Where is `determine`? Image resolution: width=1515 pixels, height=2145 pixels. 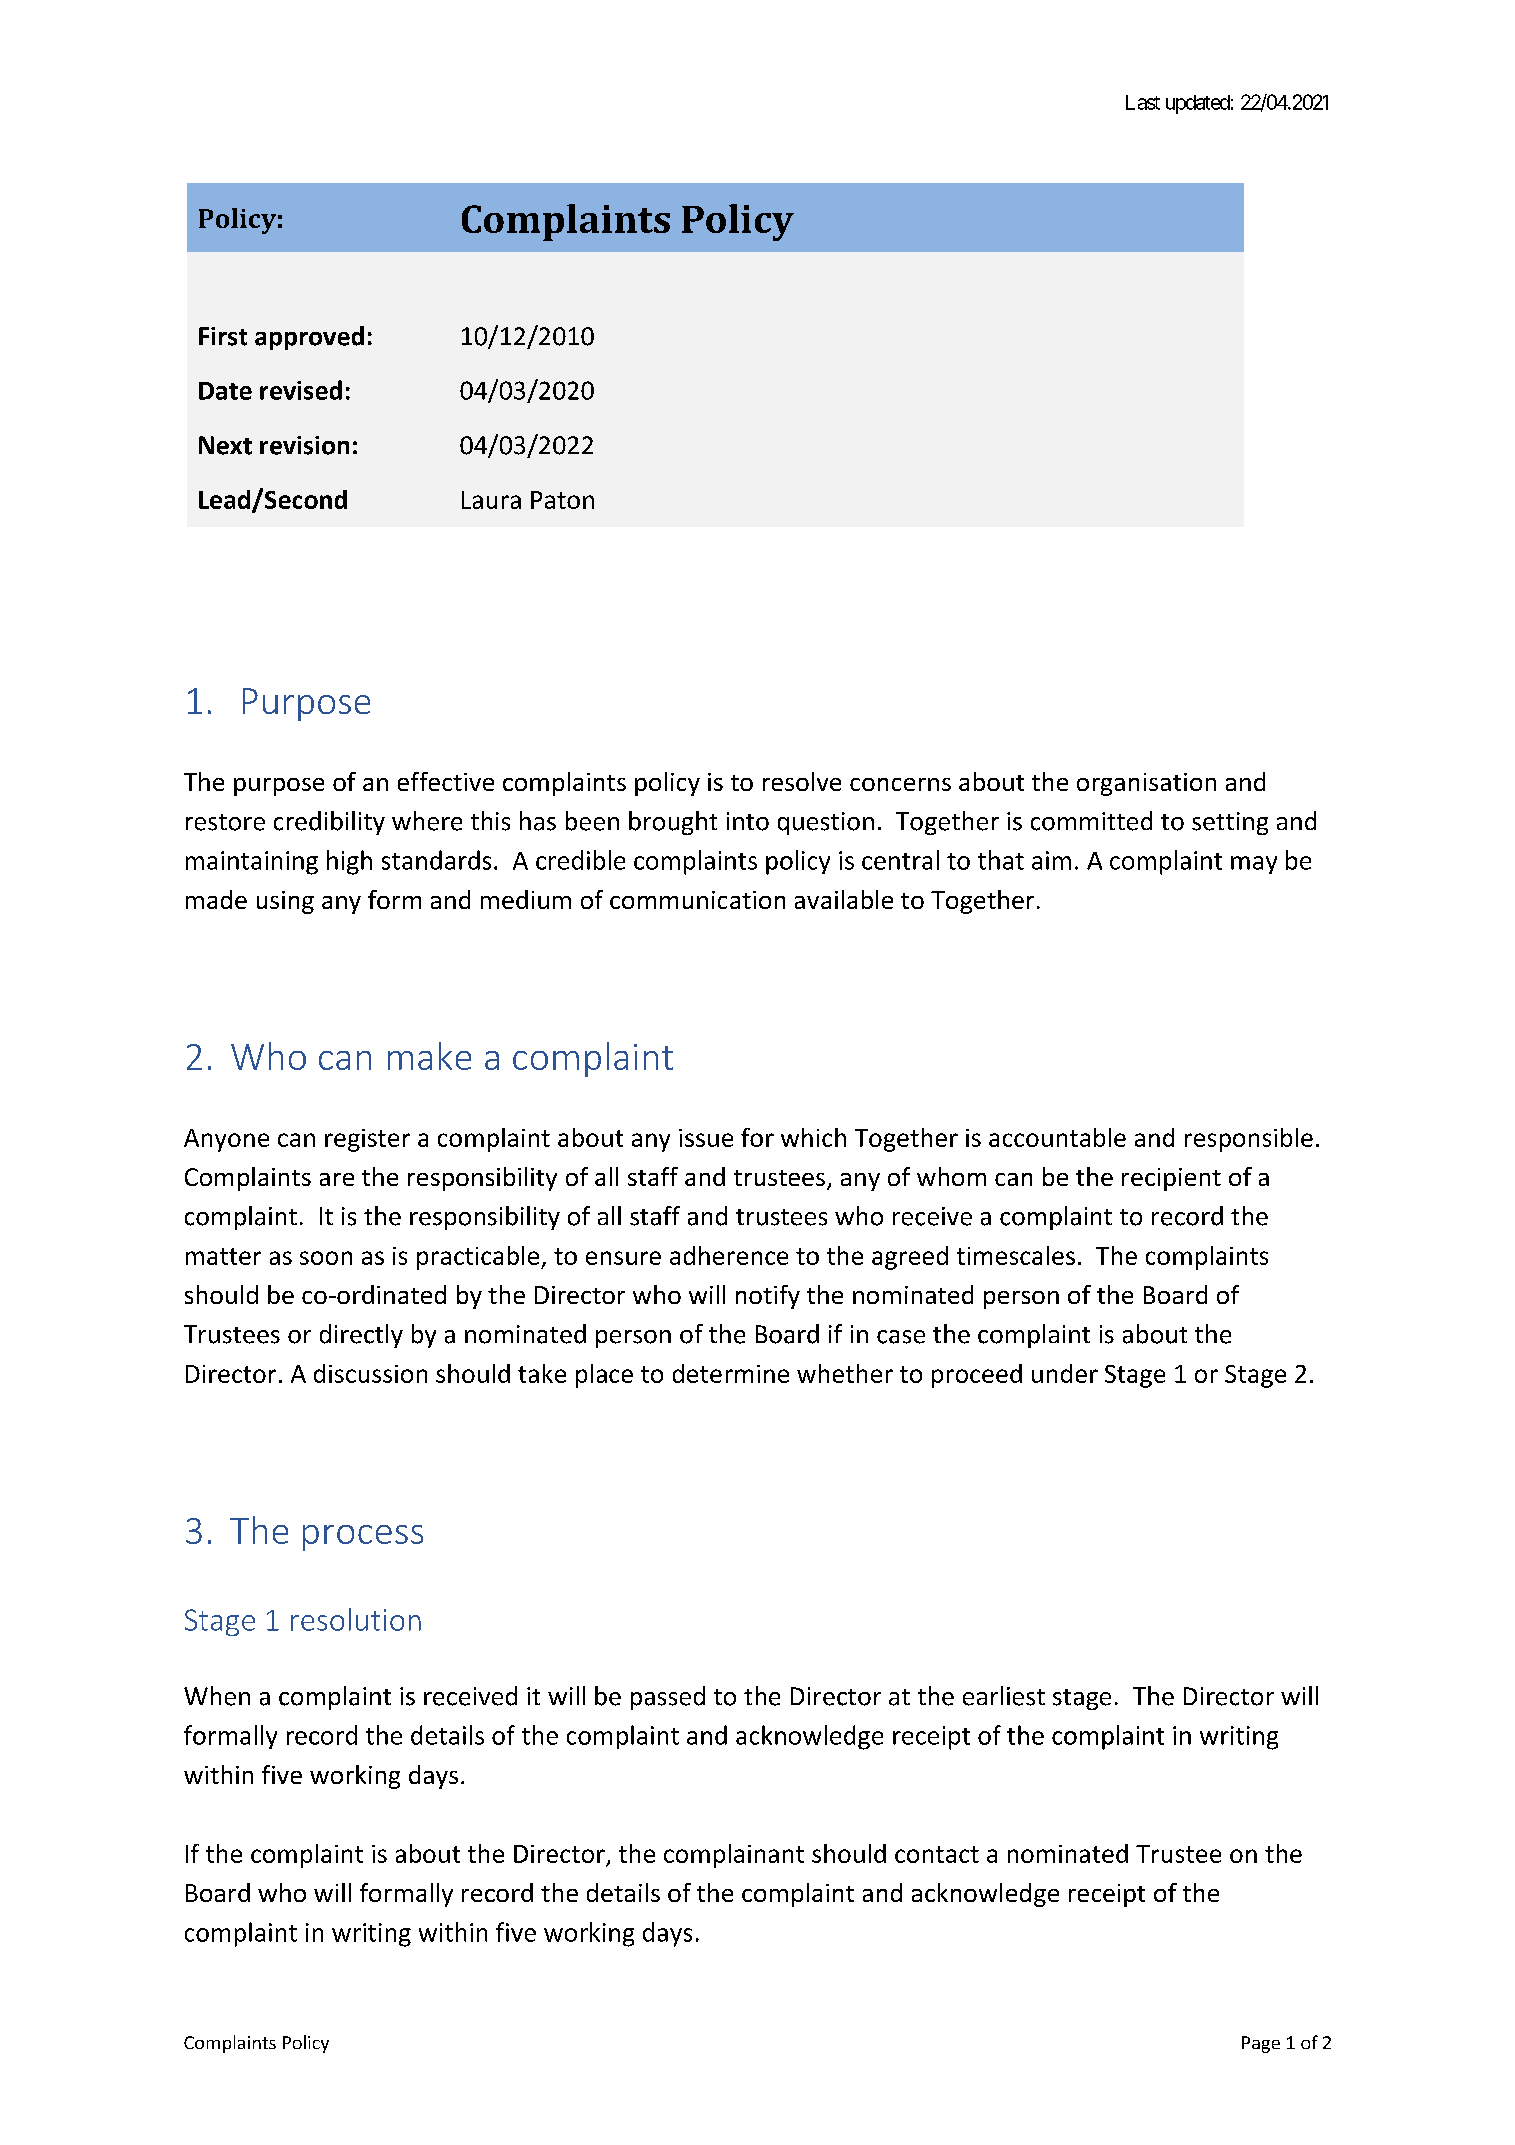 determine is located at coordinates (731, 1373).
